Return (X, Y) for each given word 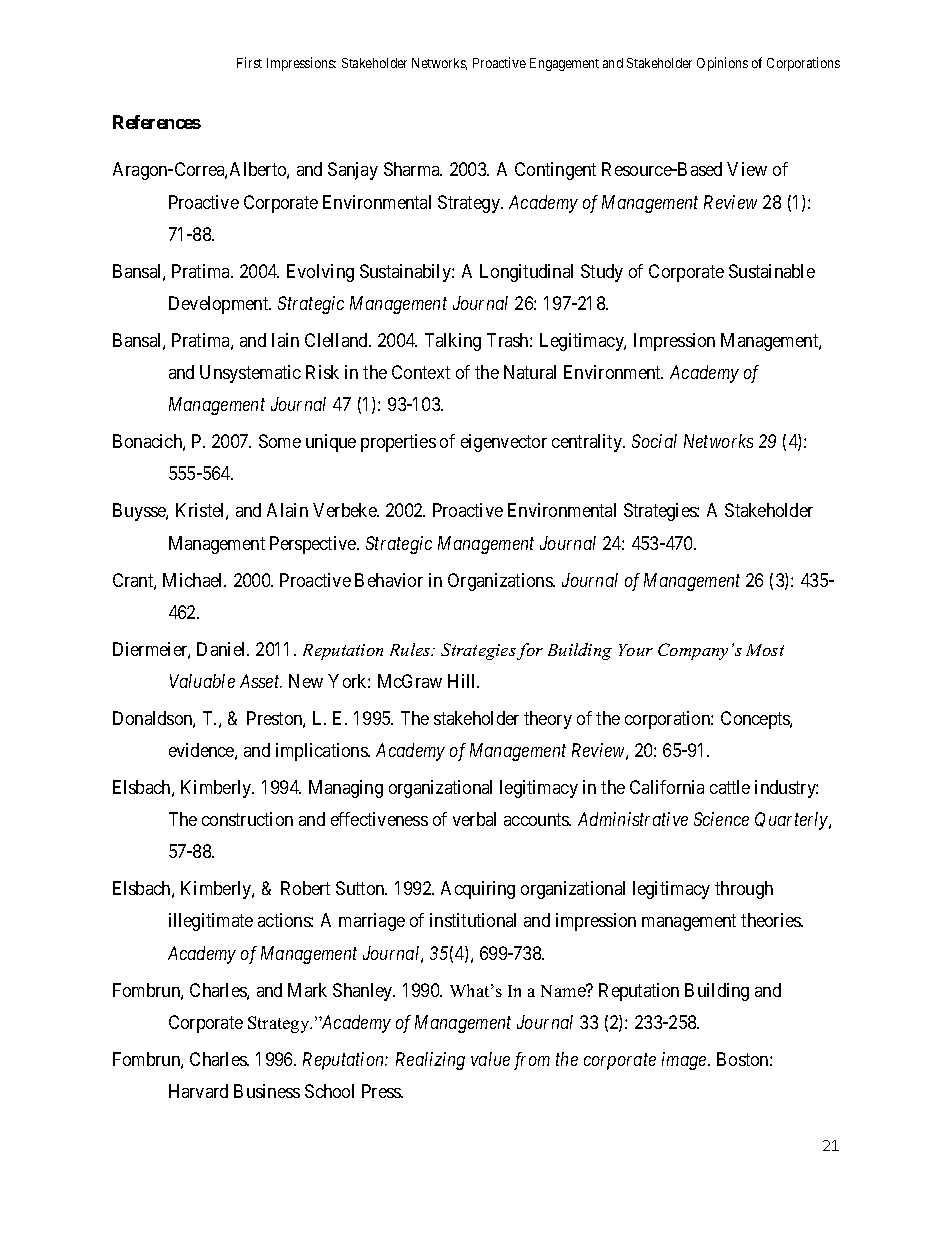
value (490, 1059)
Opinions (722, 64)
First (249, 62)
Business (267, 1091)
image (685, 1061)
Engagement (564, 64)
